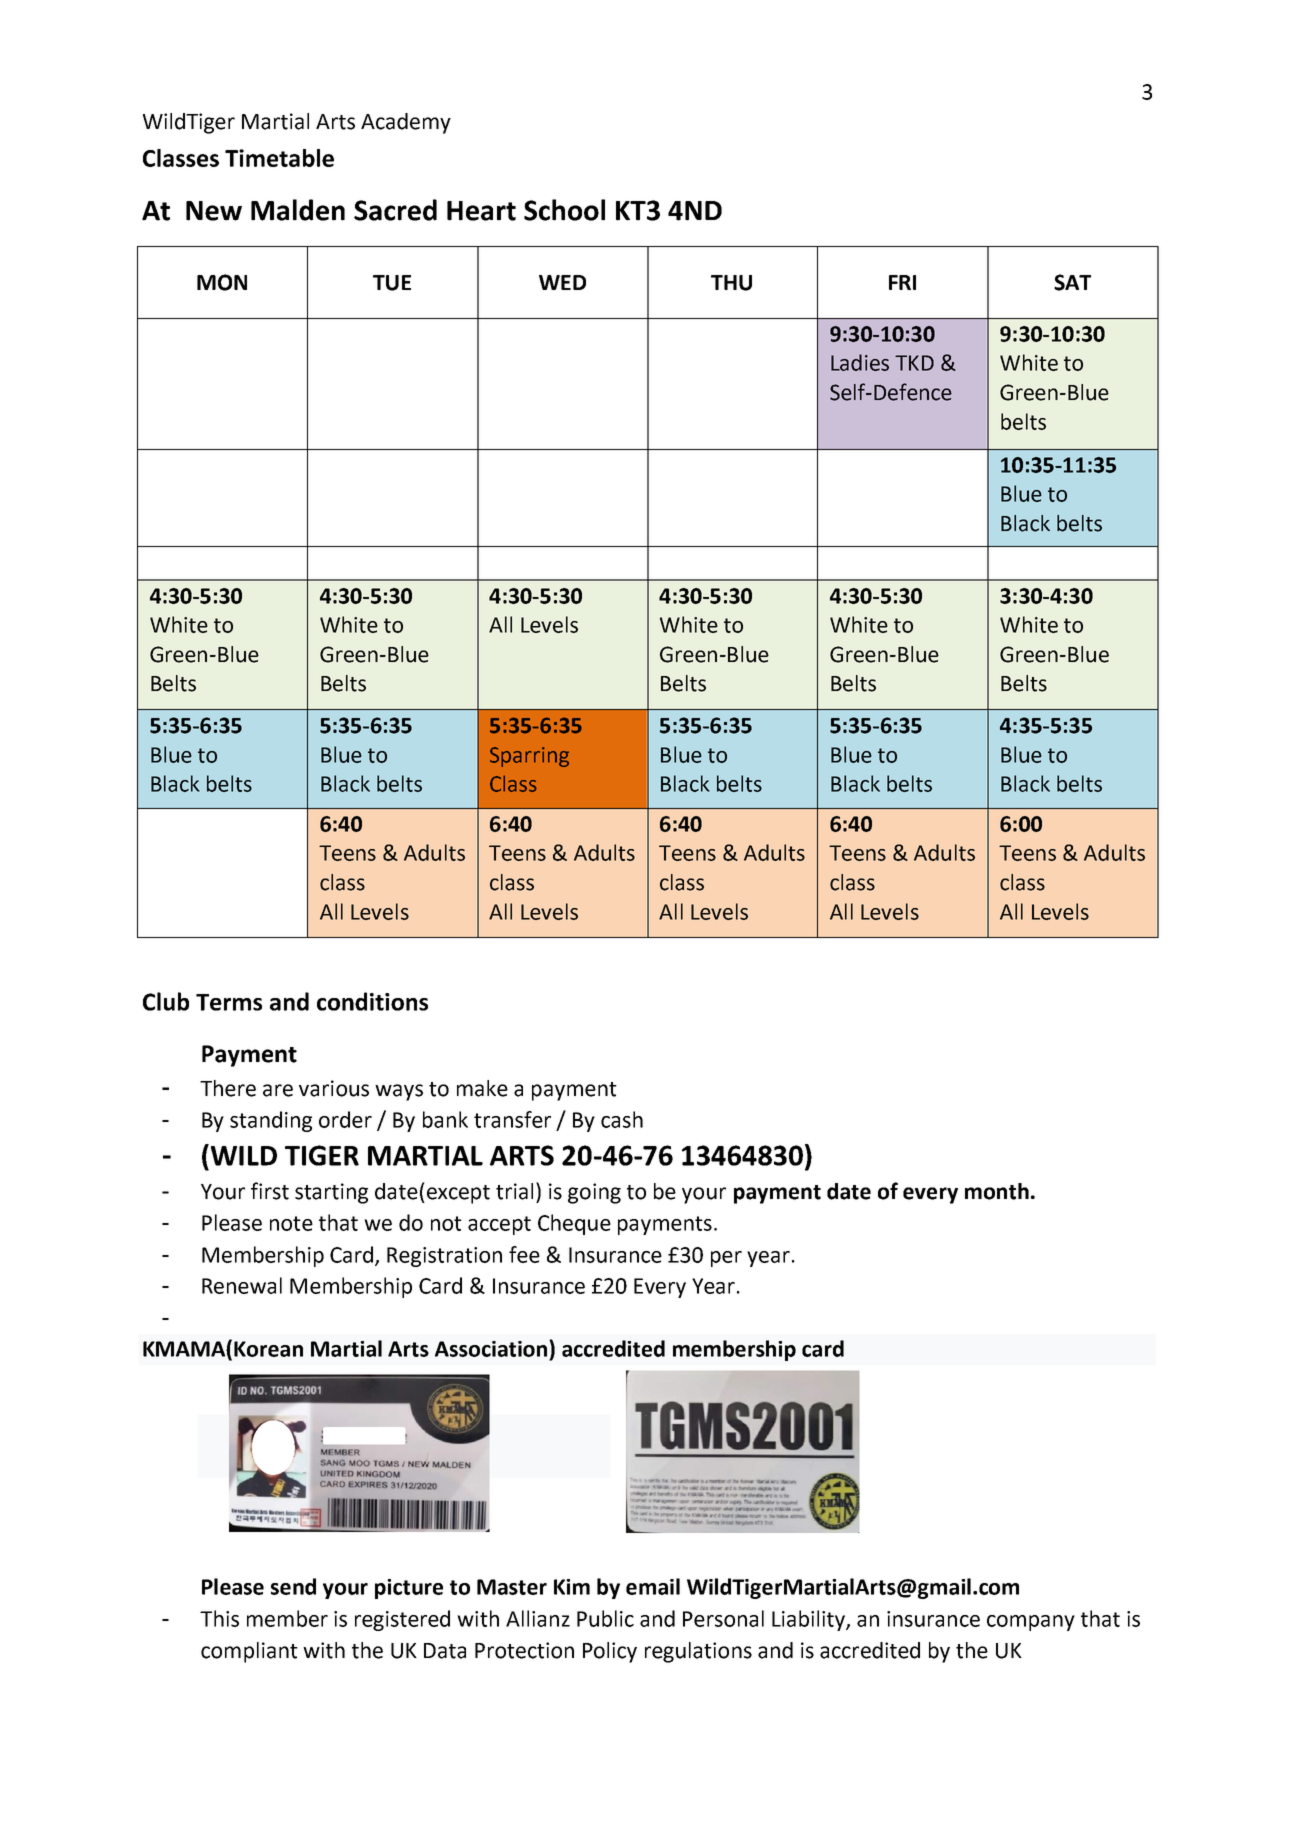 The image size is (1295, 1831). I want to click on month, so click(997, 1191).
